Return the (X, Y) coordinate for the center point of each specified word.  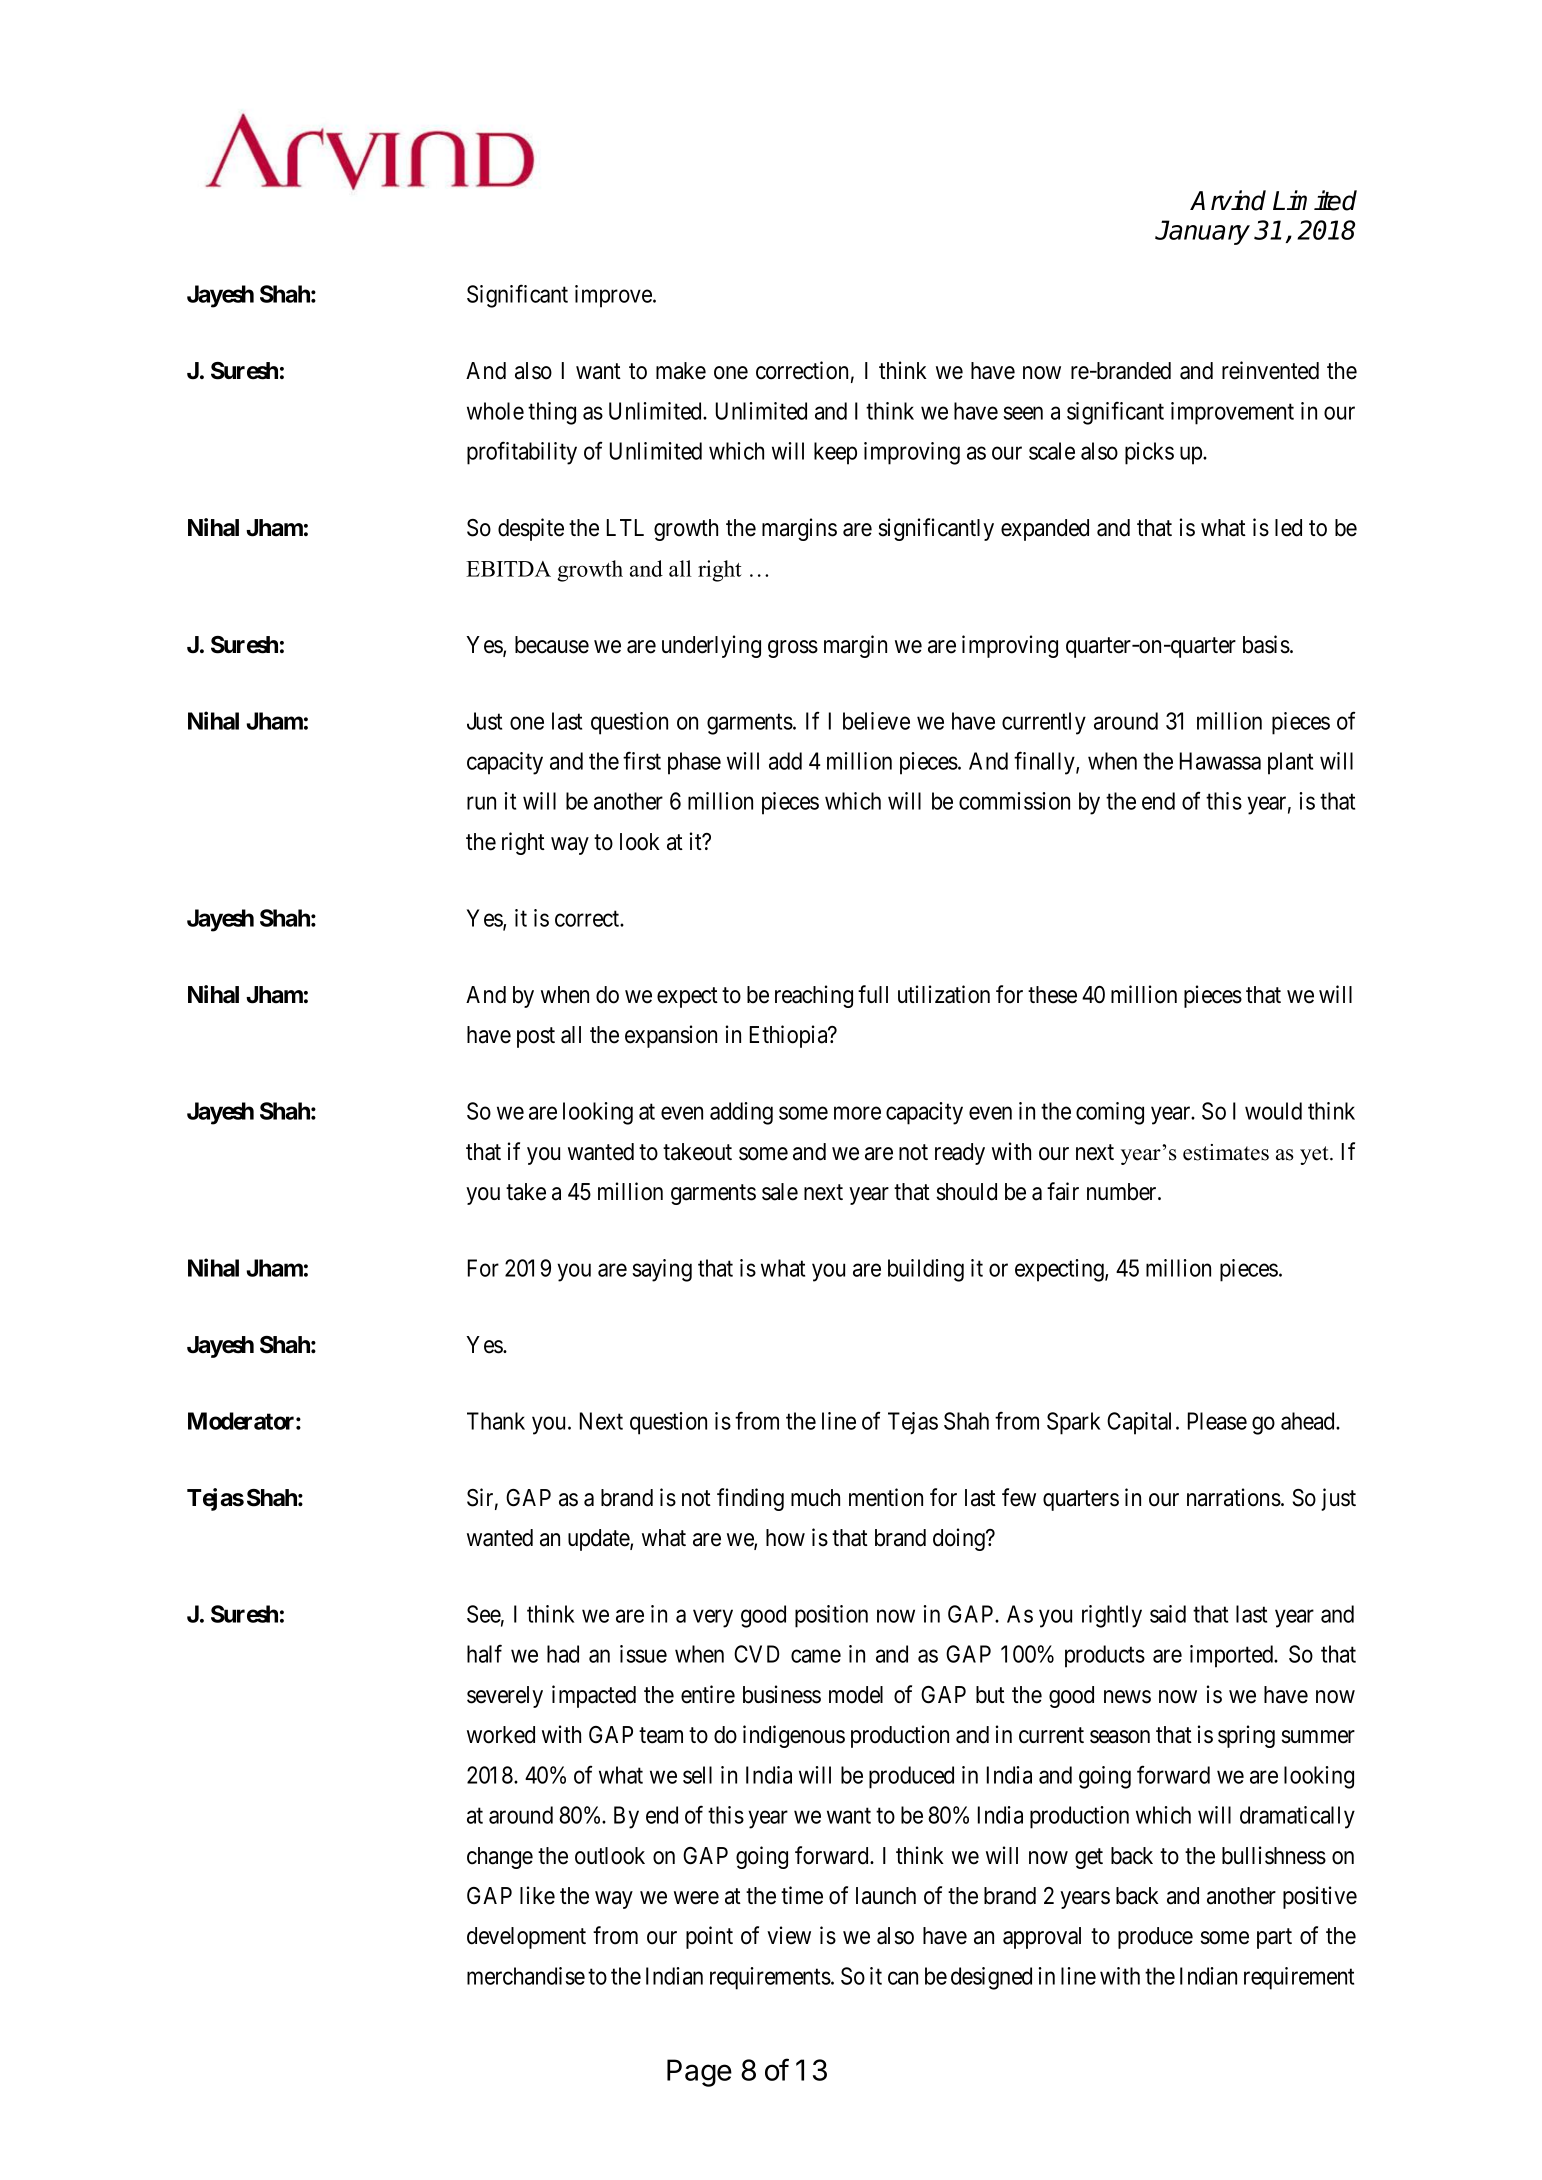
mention (886, 1497)
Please (1217, 1421)
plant (1290, 763)
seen (1023, 413)
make (681, 371)
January (1202, 232)
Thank (496, 1421)
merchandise (526, 1976)
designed (991, 1978)
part (1274, 1938)
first (642, 760)
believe (876, 721)
